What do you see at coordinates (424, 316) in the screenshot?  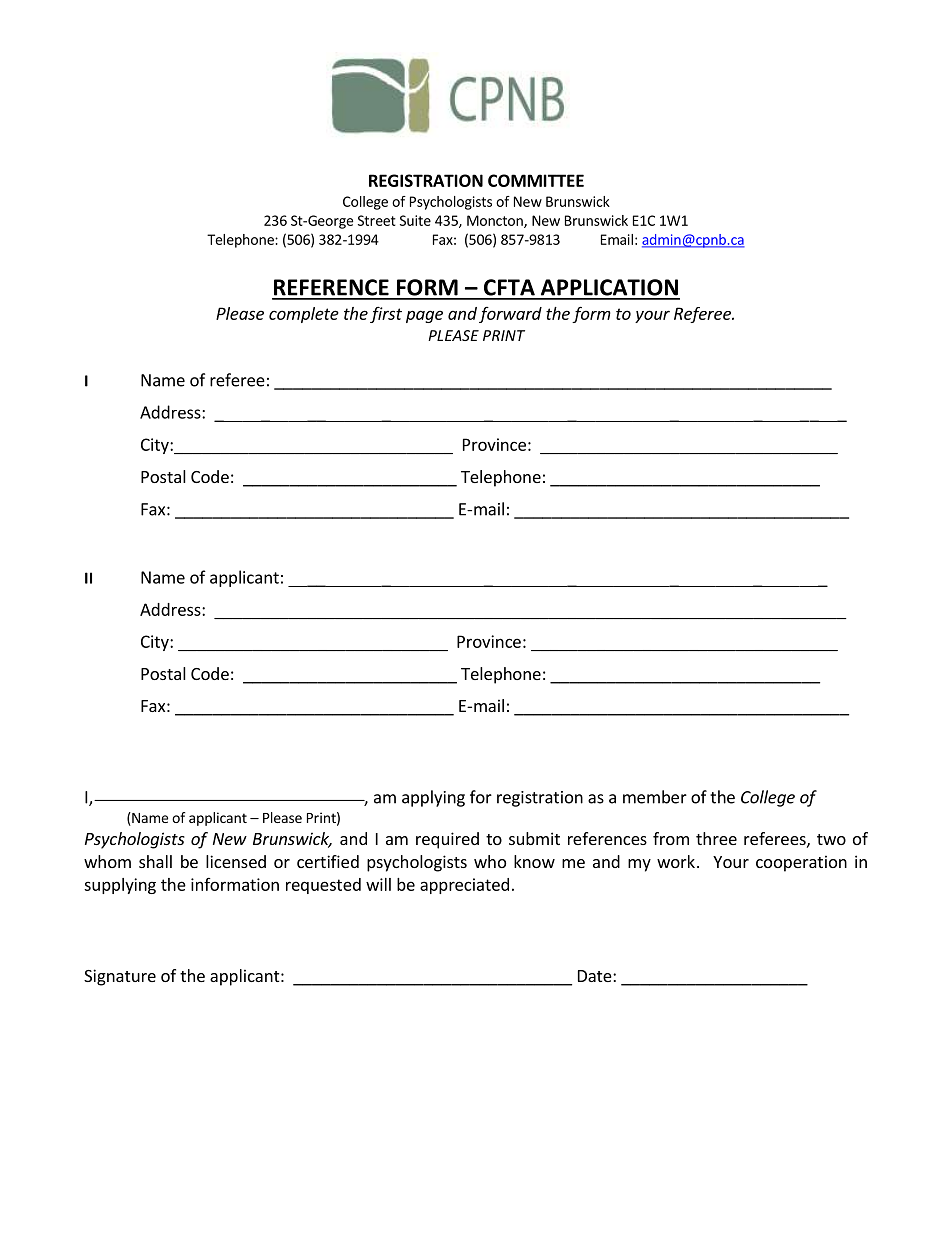 I see `page` at bounding box center [424, 316].
